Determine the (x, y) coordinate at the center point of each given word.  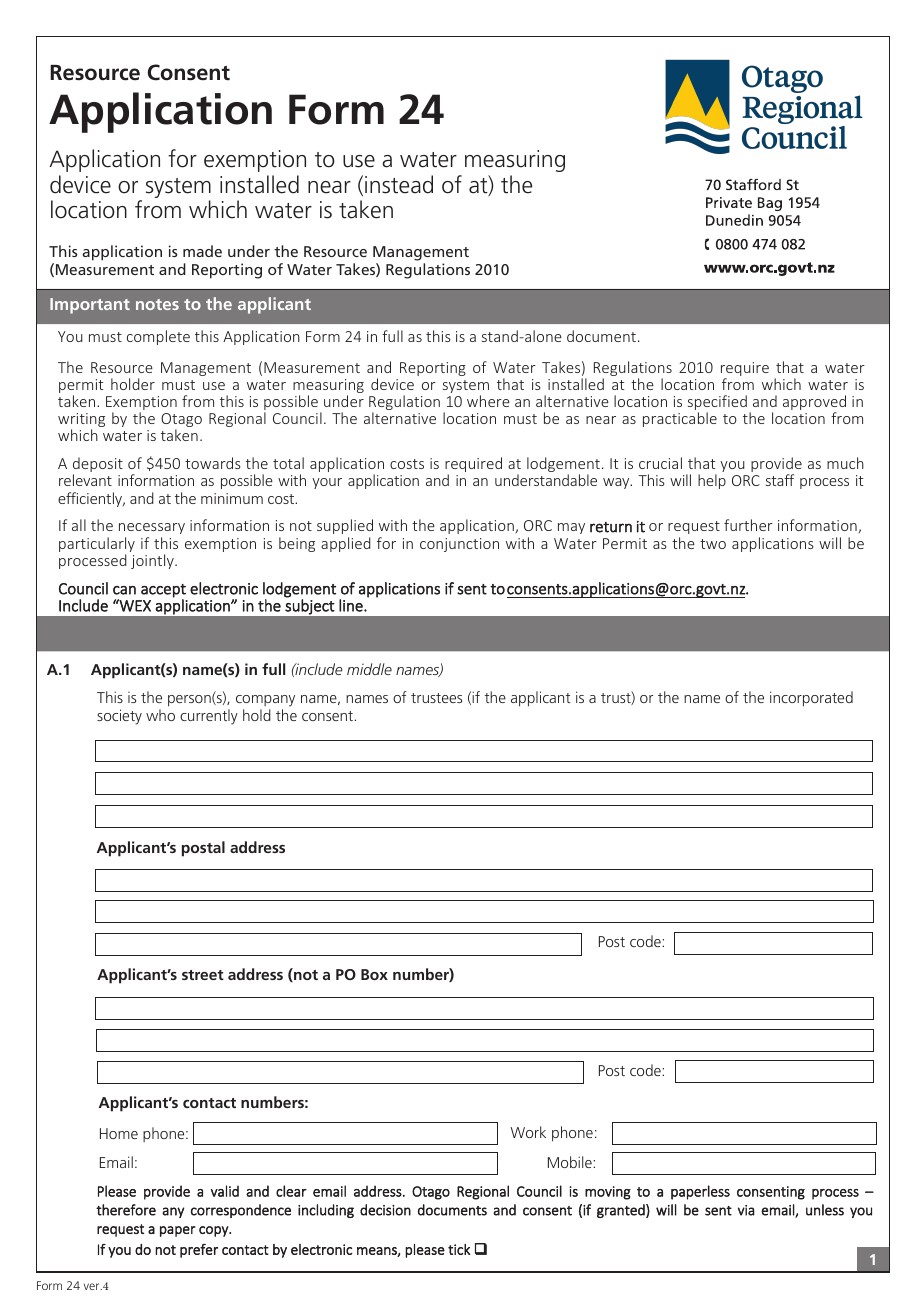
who (160, 715)
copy (215, 1231)
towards (213, 463)
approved (814, 404)
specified (717, 404)
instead (399, 184)
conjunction (459, 545)
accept (163, 592)
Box (374, 974)
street (203, 975)
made (202, 251)
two (713, 544)
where (488, 401)
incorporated (811, 699)
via (746, 1210)
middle (369, 669)
